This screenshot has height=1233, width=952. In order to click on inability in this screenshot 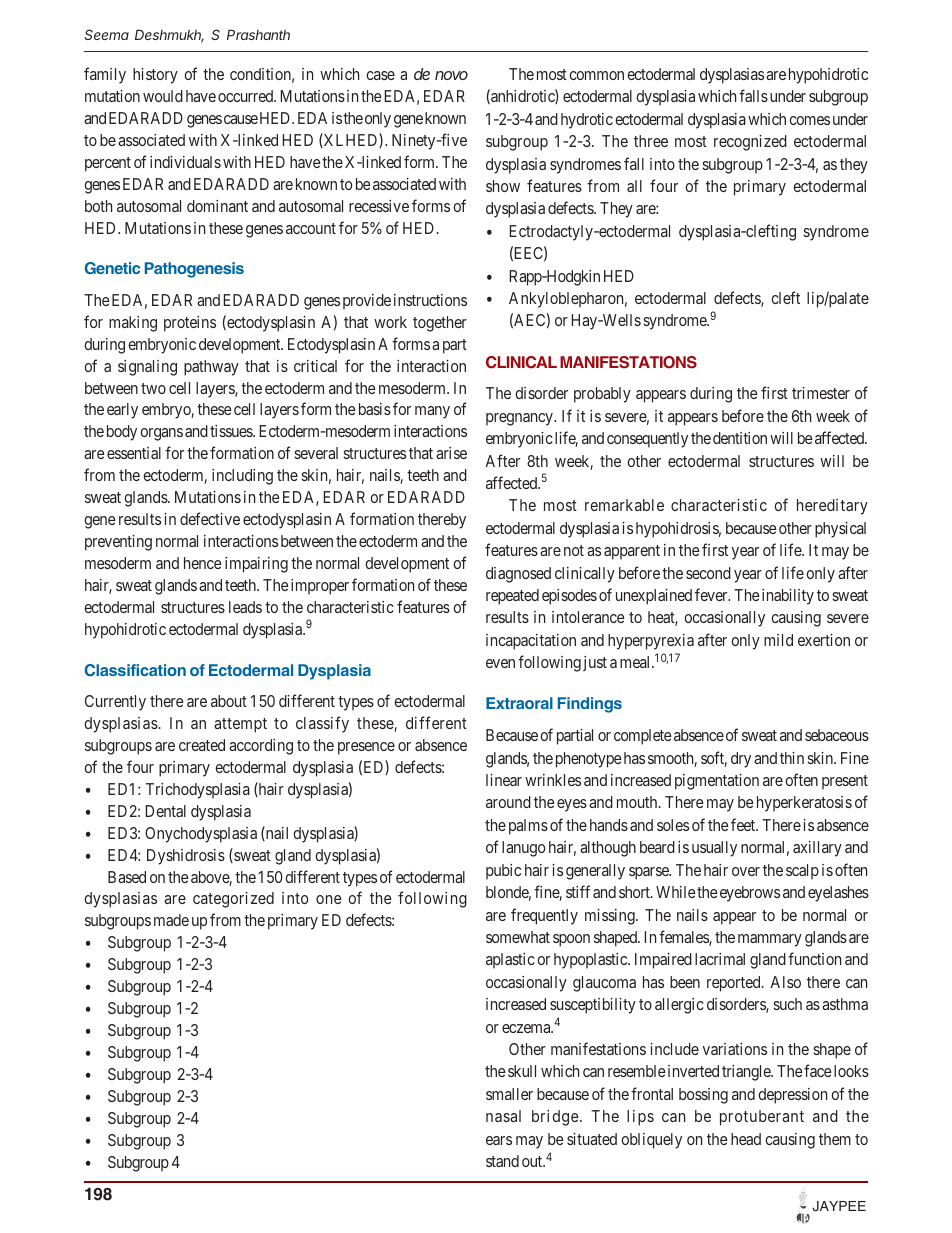, I will do `click(788, 597)`.
